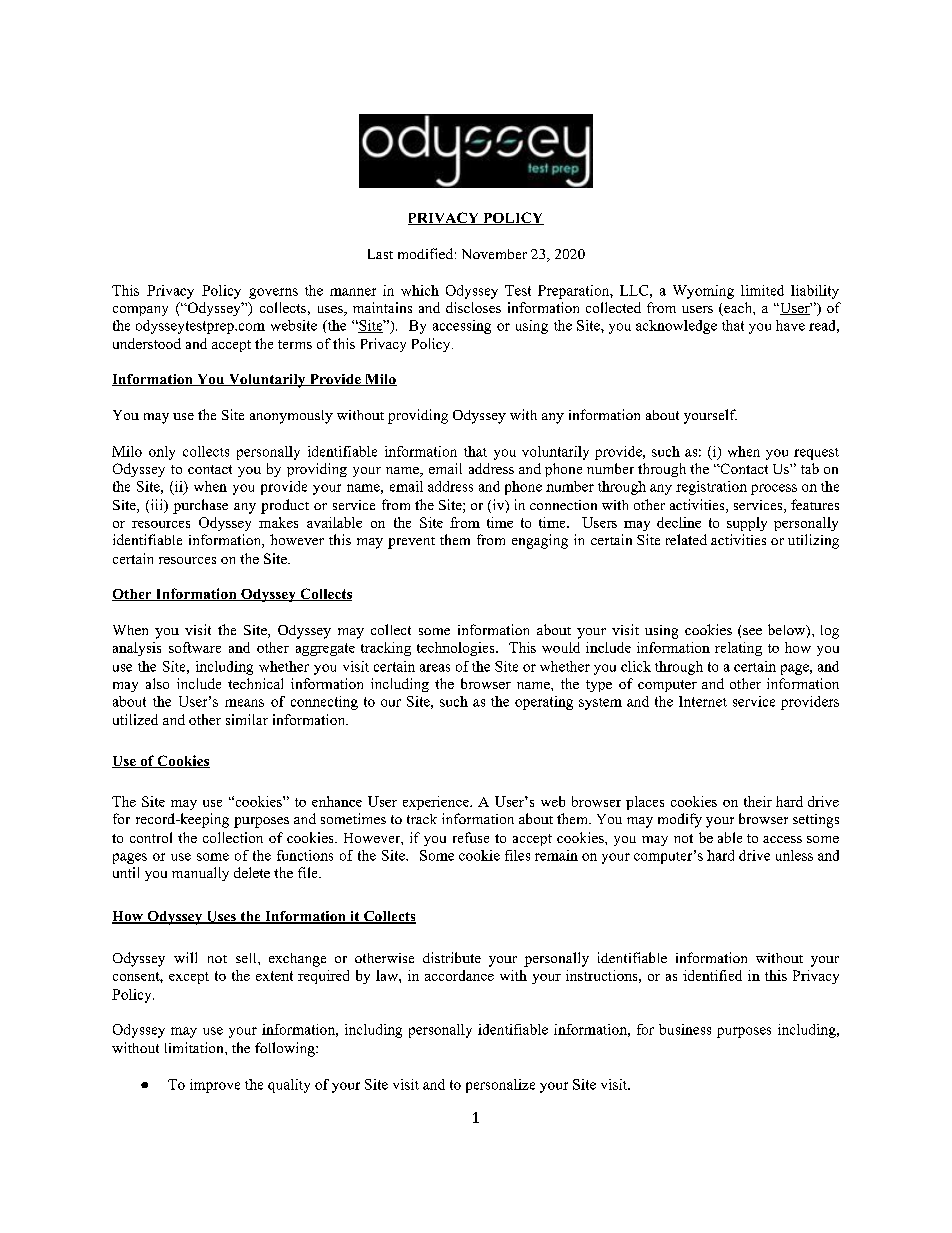 Image resolution: width=952 pixels, height=1233 pixels. Describe the element at coordinates (195, 1047) in the image. I see `limitation` at that location.
